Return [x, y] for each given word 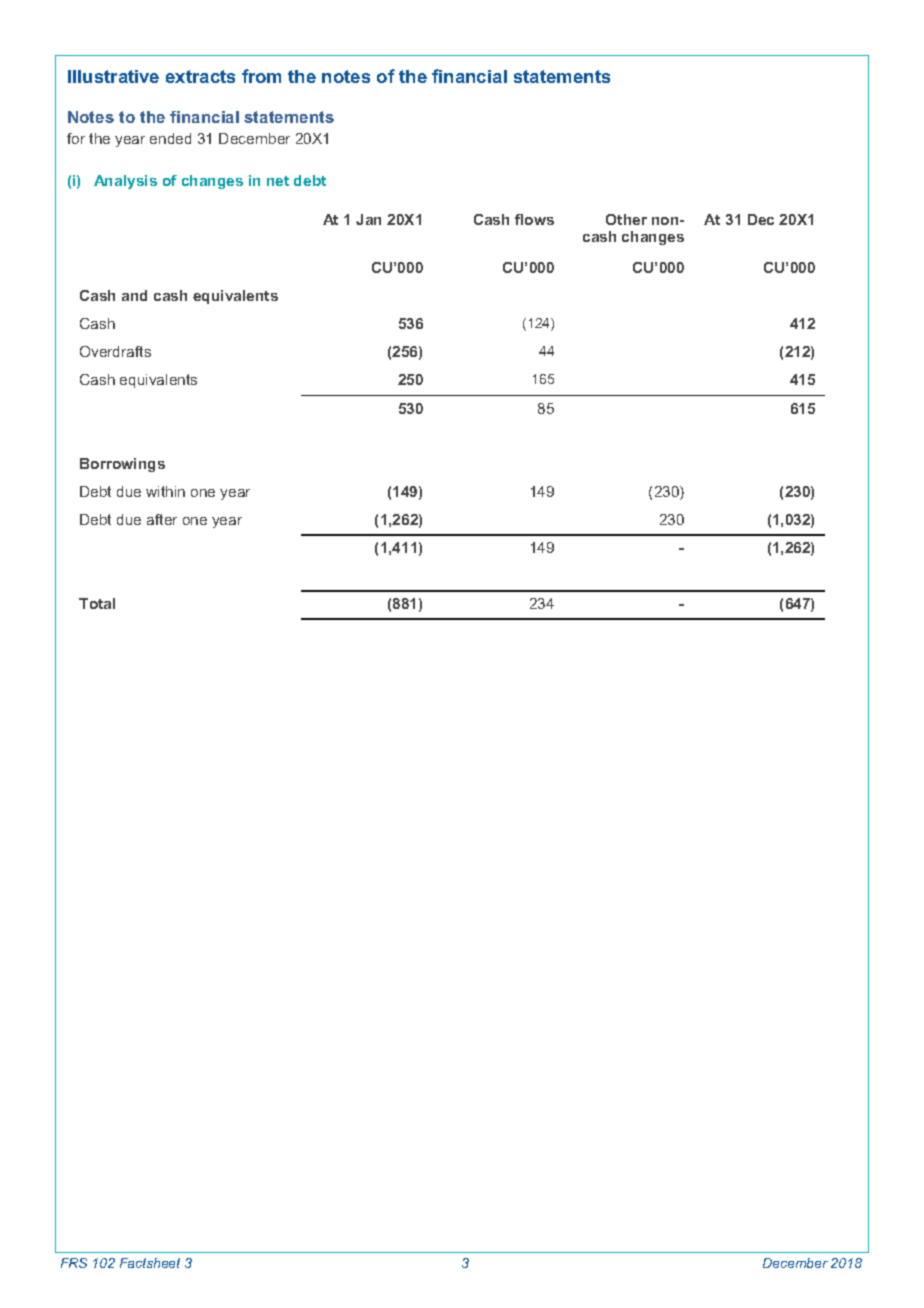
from [261, 76]
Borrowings [122, 465]
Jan [368, 219]
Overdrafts [115, 351]
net [278, 181]
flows [534, 219]
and [134, 295]
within [165, 491]
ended [170, 138]
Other [626, 219]
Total [97, 603]
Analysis [125, 182]
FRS [74, 1263]
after [162, 519]
